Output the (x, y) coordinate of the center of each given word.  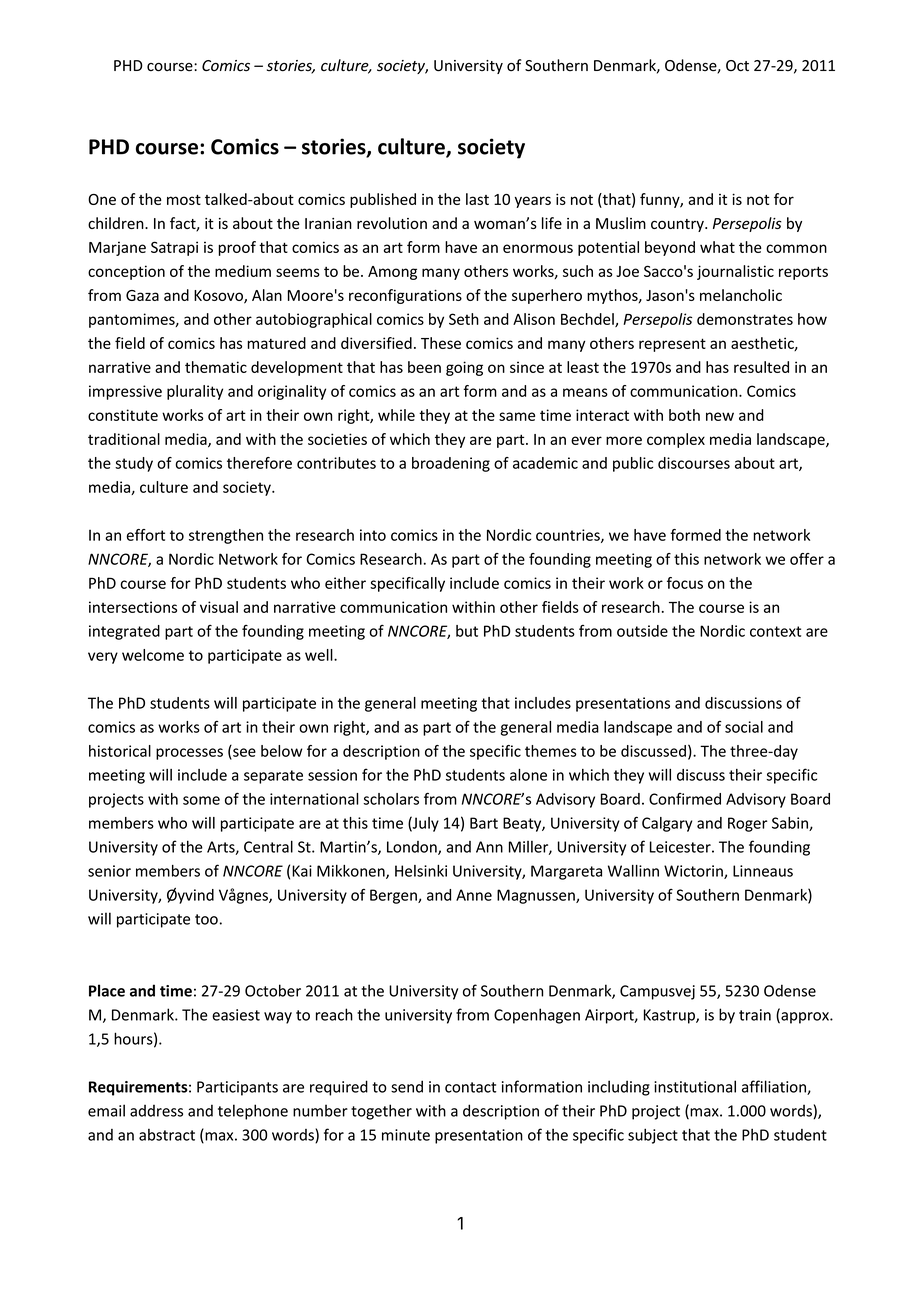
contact (470, 1087)
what (717, 247)
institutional (695, 1086)
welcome (153, 655)
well (320, 655)
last (477, 199)
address (156, 1111)
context (775, 631)
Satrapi (174, 248)
